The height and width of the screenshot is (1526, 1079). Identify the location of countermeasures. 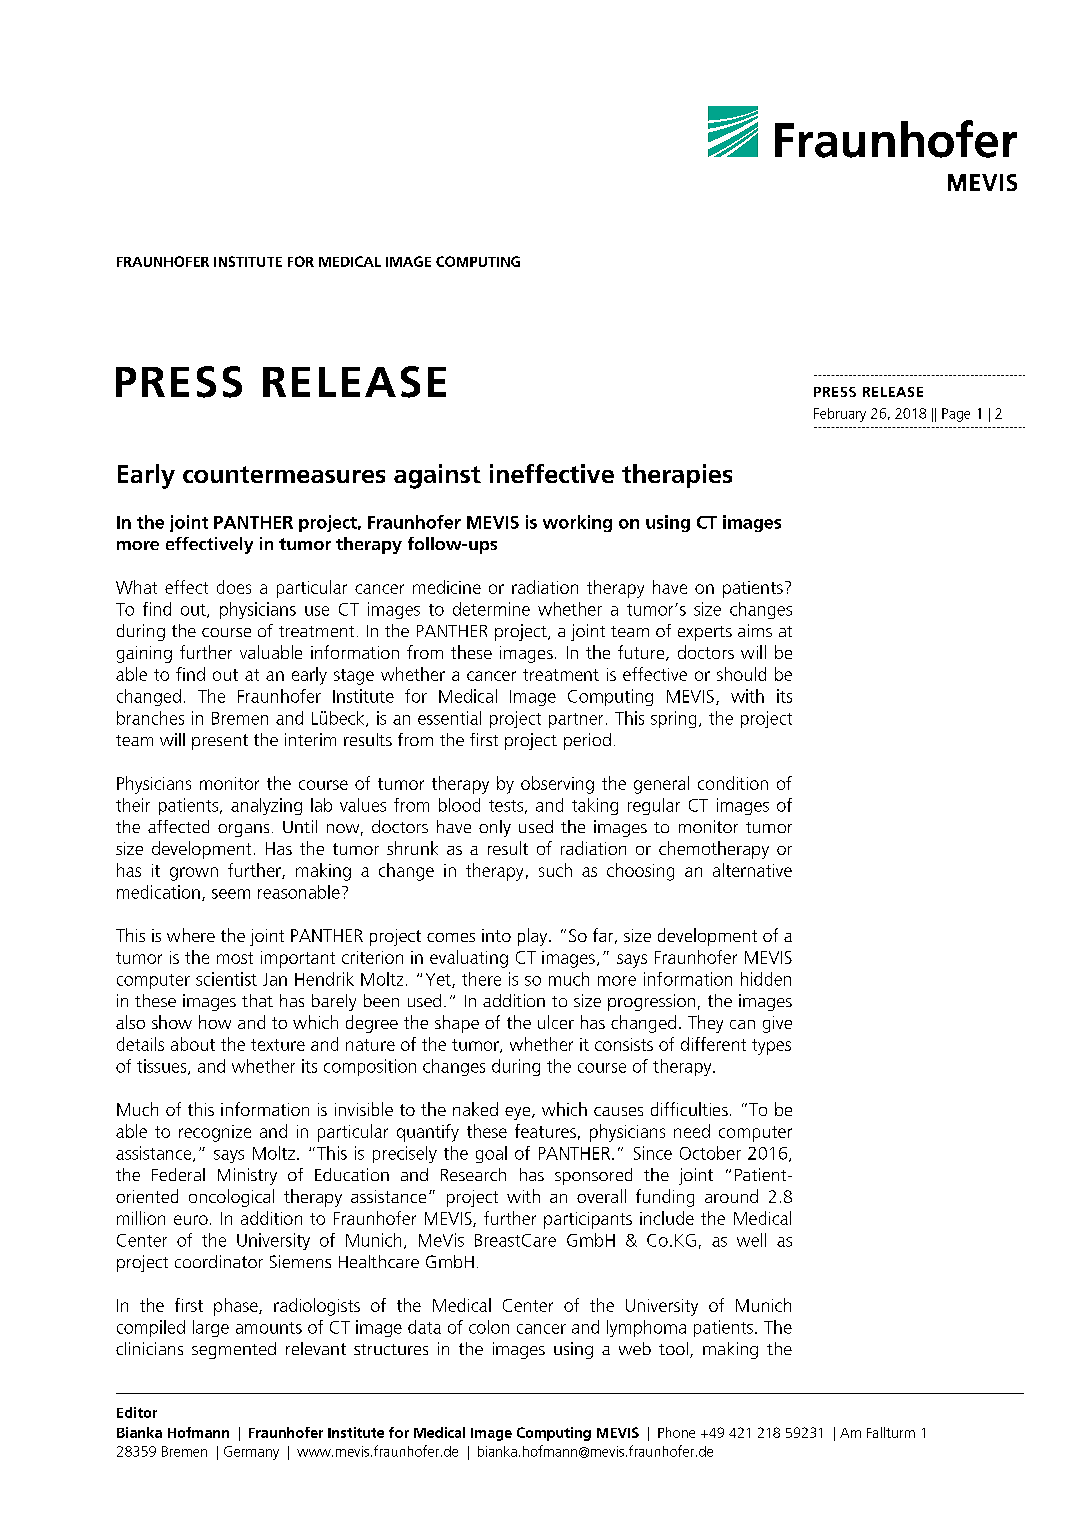
(284, 474).
